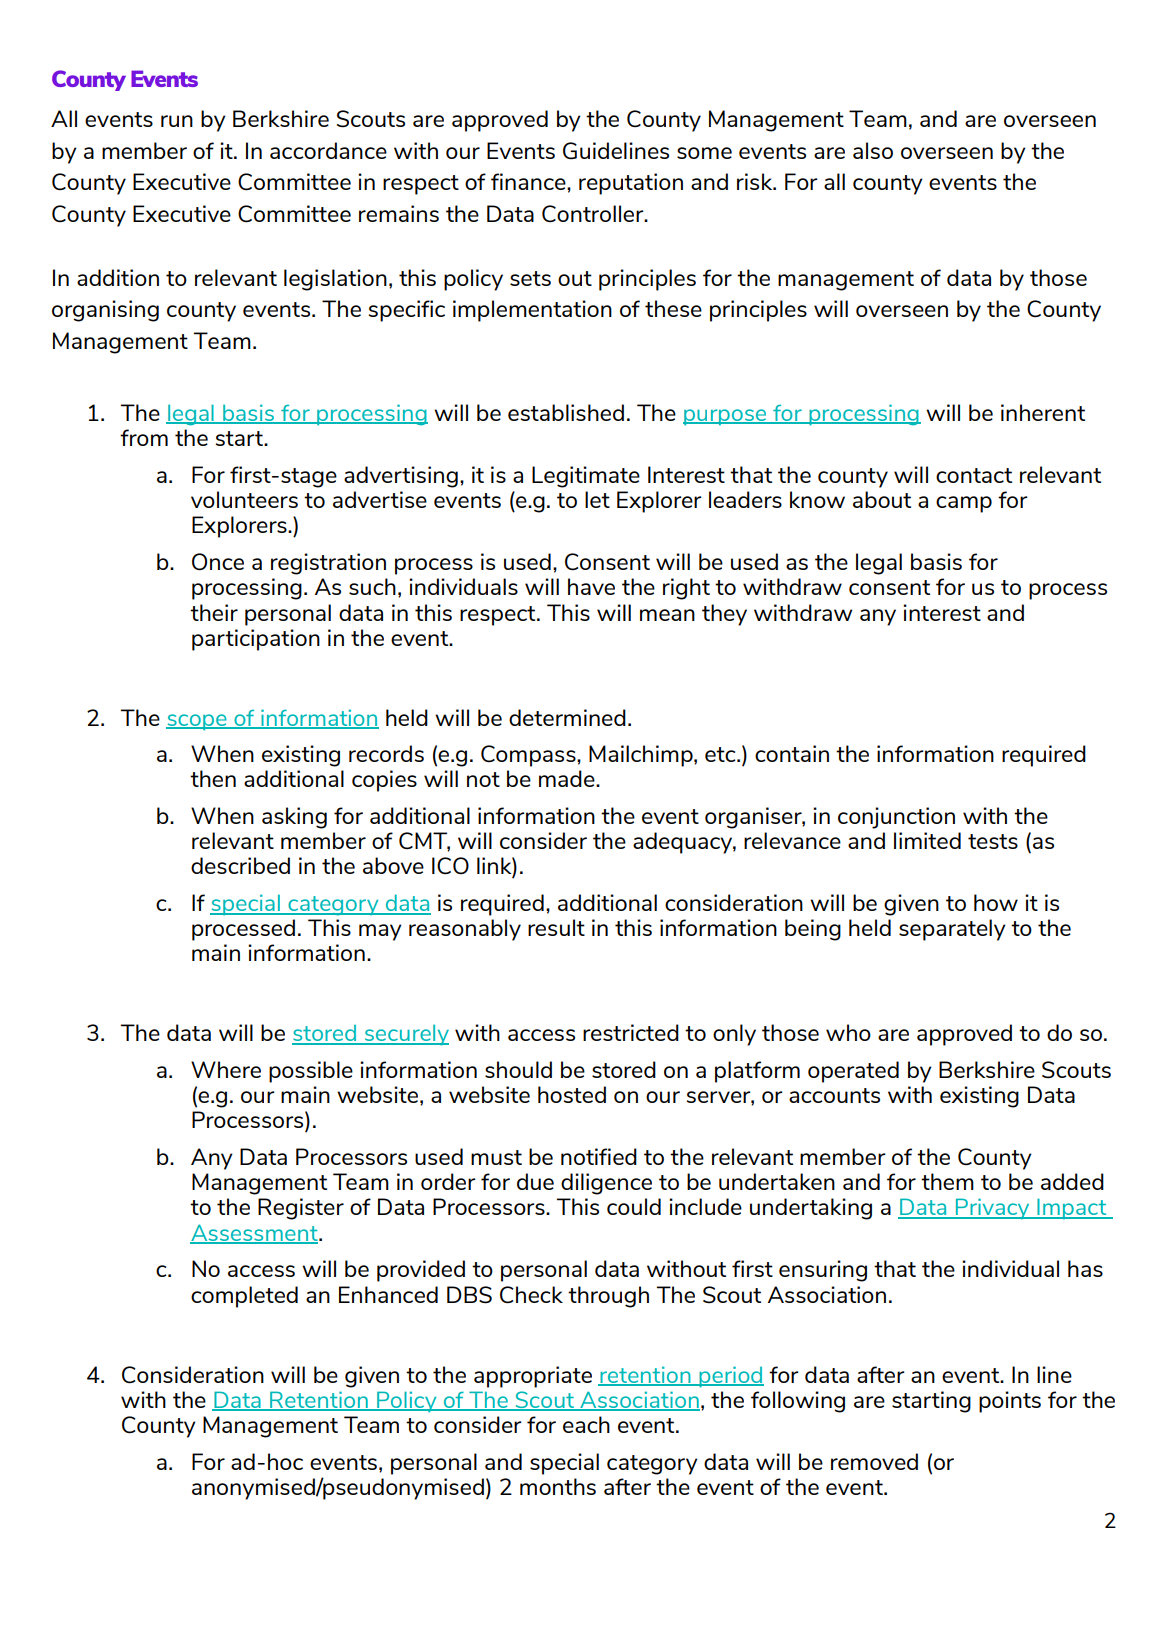  I want to click on Legitimate, so click(586, 477).
